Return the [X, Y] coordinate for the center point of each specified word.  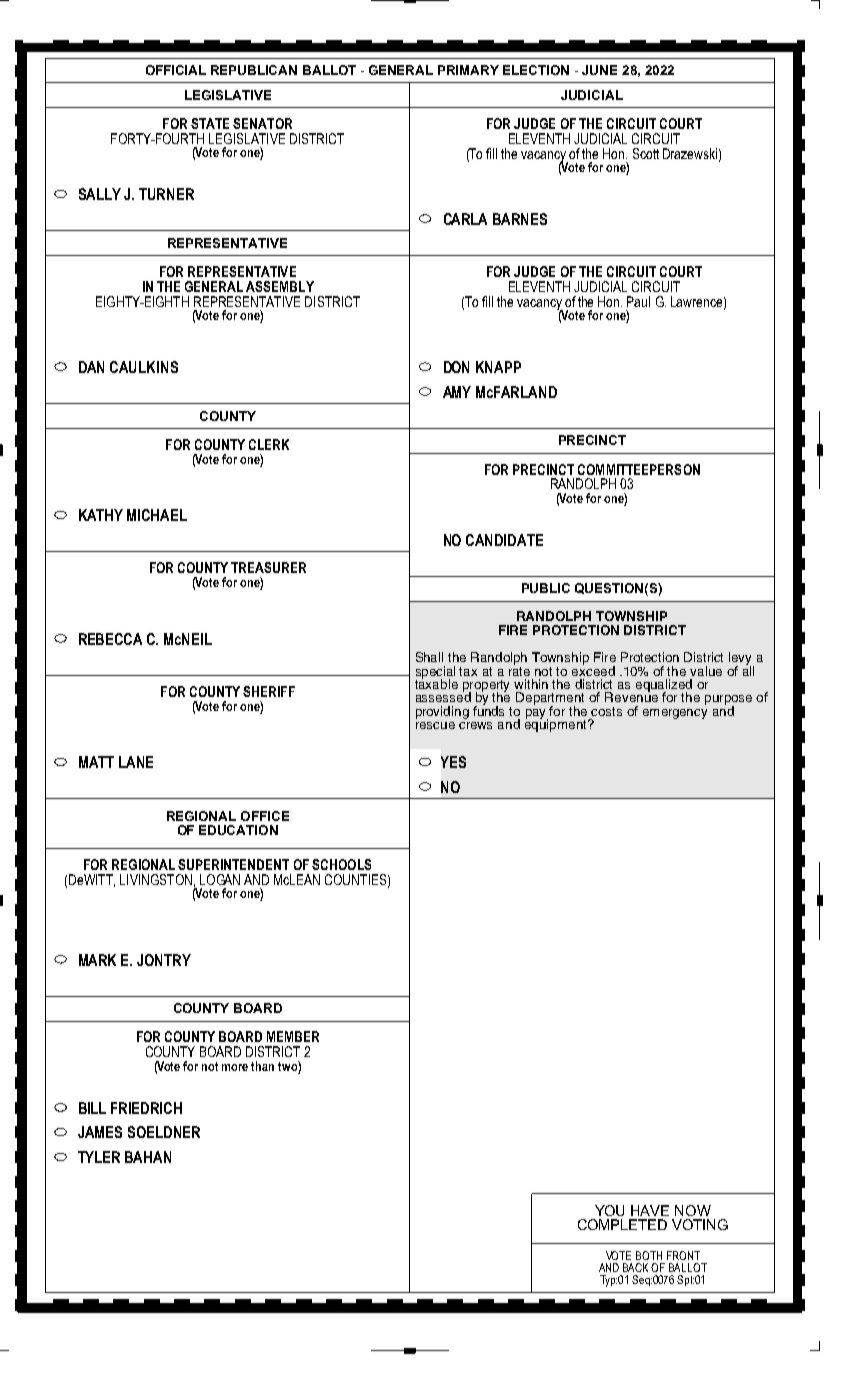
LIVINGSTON [156, 879]
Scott [646, 153]
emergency [675, 714]
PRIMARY [468, 70]
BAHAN [148, 1157]
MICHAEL [157, 515]
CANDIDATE [504, 540]
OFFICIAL [176, 70]
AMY [457, 392]
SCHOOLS [341, 864]
